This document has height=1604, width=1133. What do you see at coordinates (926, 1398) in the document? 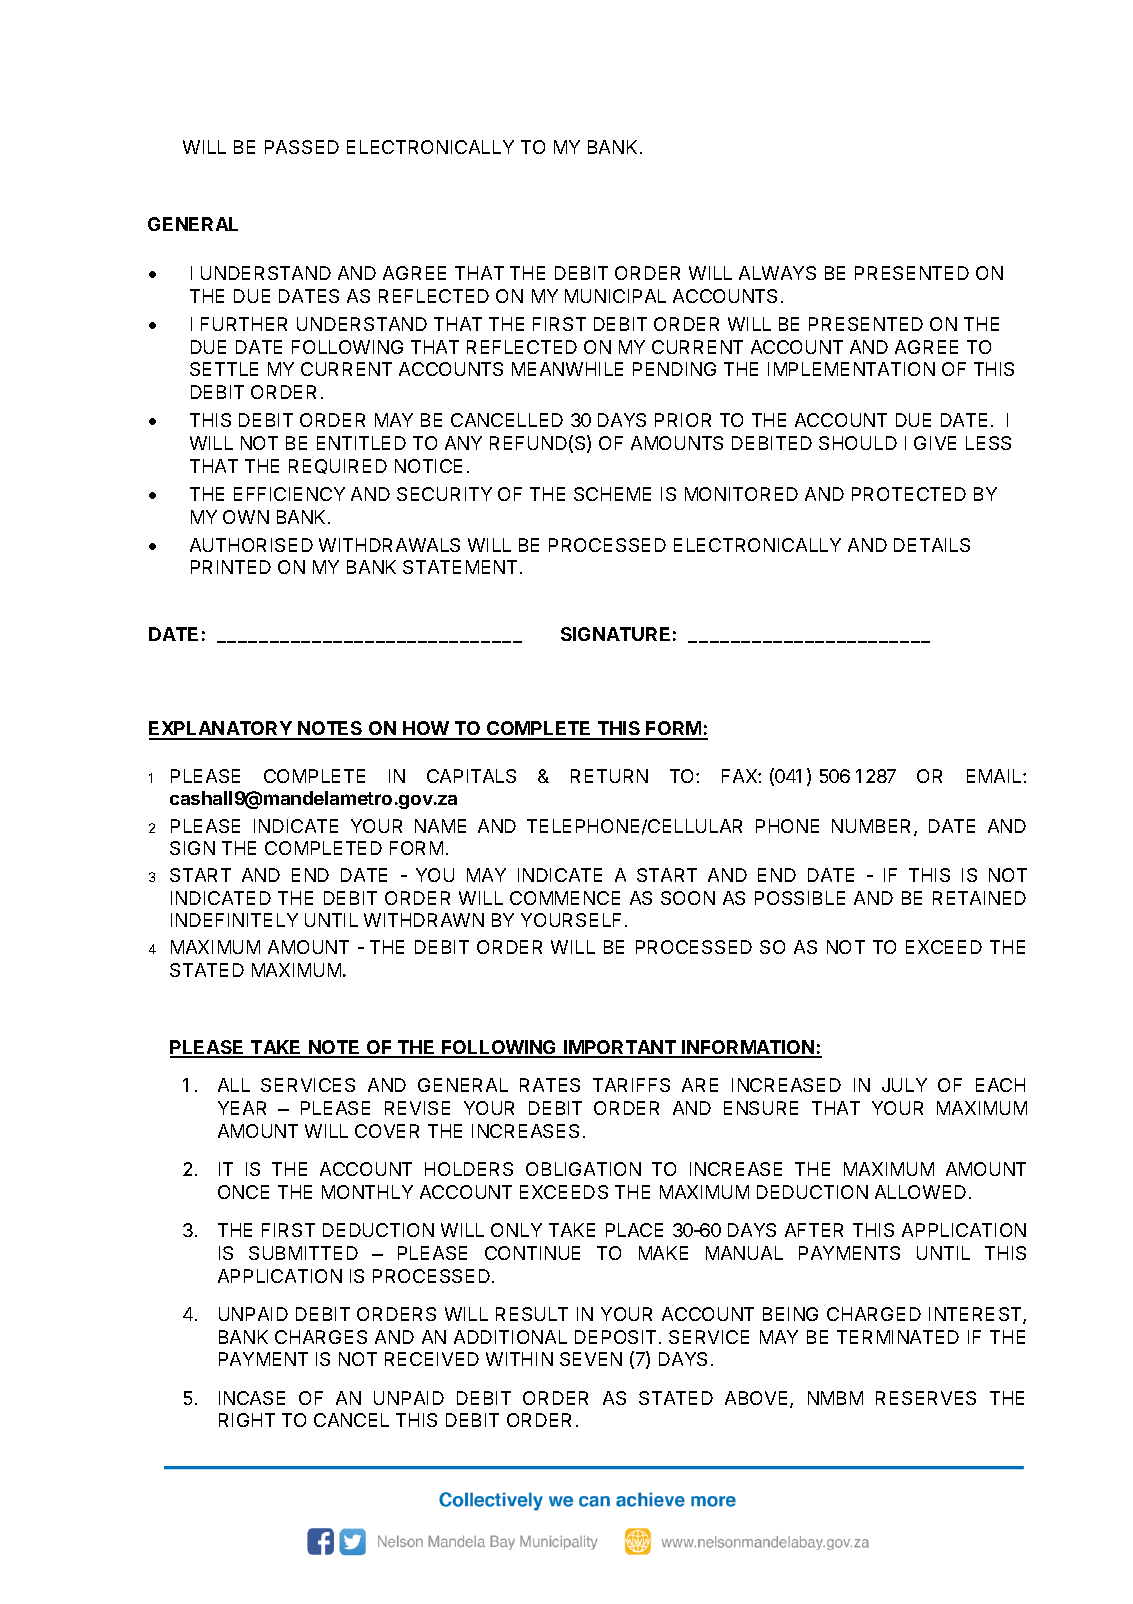
I see `RESERVES` at bounding box center [926, 1398].
